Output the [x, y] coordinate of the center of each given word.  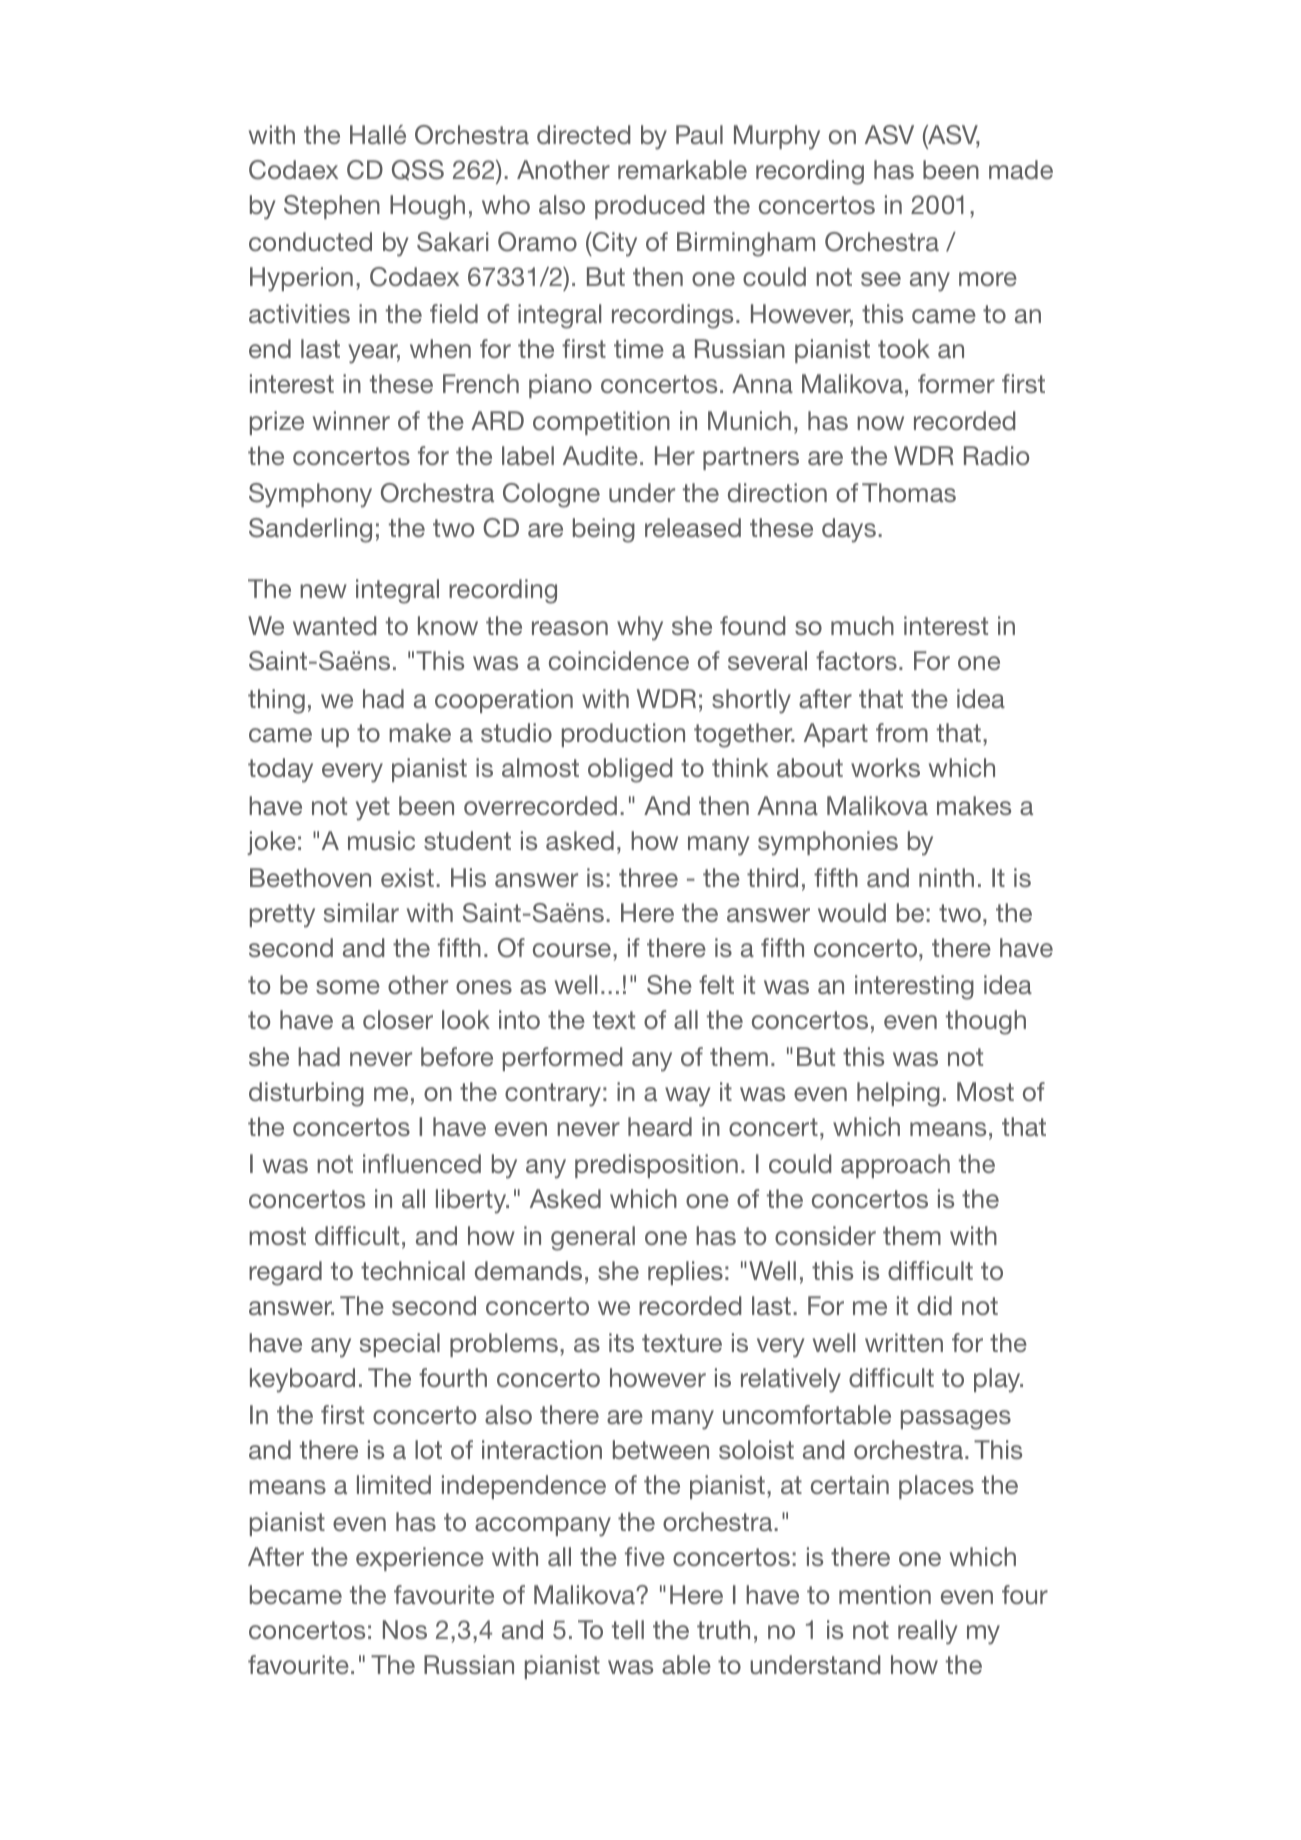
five [645, 1556]
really [928, 1632]
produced [649, 207]
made [1021, 169]
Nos [405, 1629]
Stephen [332, 207]
